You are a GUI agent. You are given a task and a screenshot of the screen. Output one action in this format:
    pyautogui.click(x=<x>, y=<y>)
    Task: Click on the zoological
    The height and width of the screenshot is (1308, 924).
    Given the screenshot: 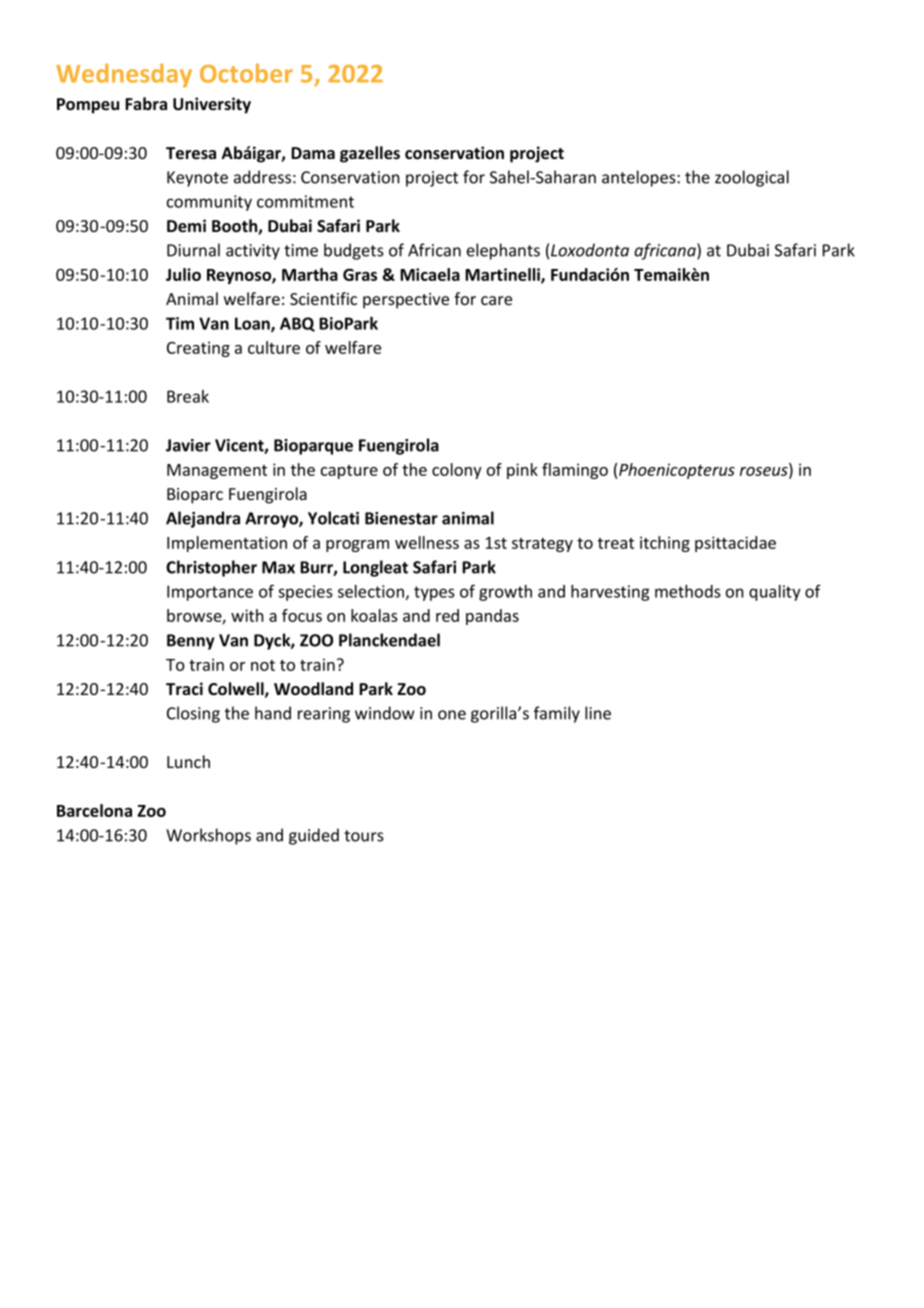 What is the action you would take?
    pyautogui.click(x=752, y=178)
